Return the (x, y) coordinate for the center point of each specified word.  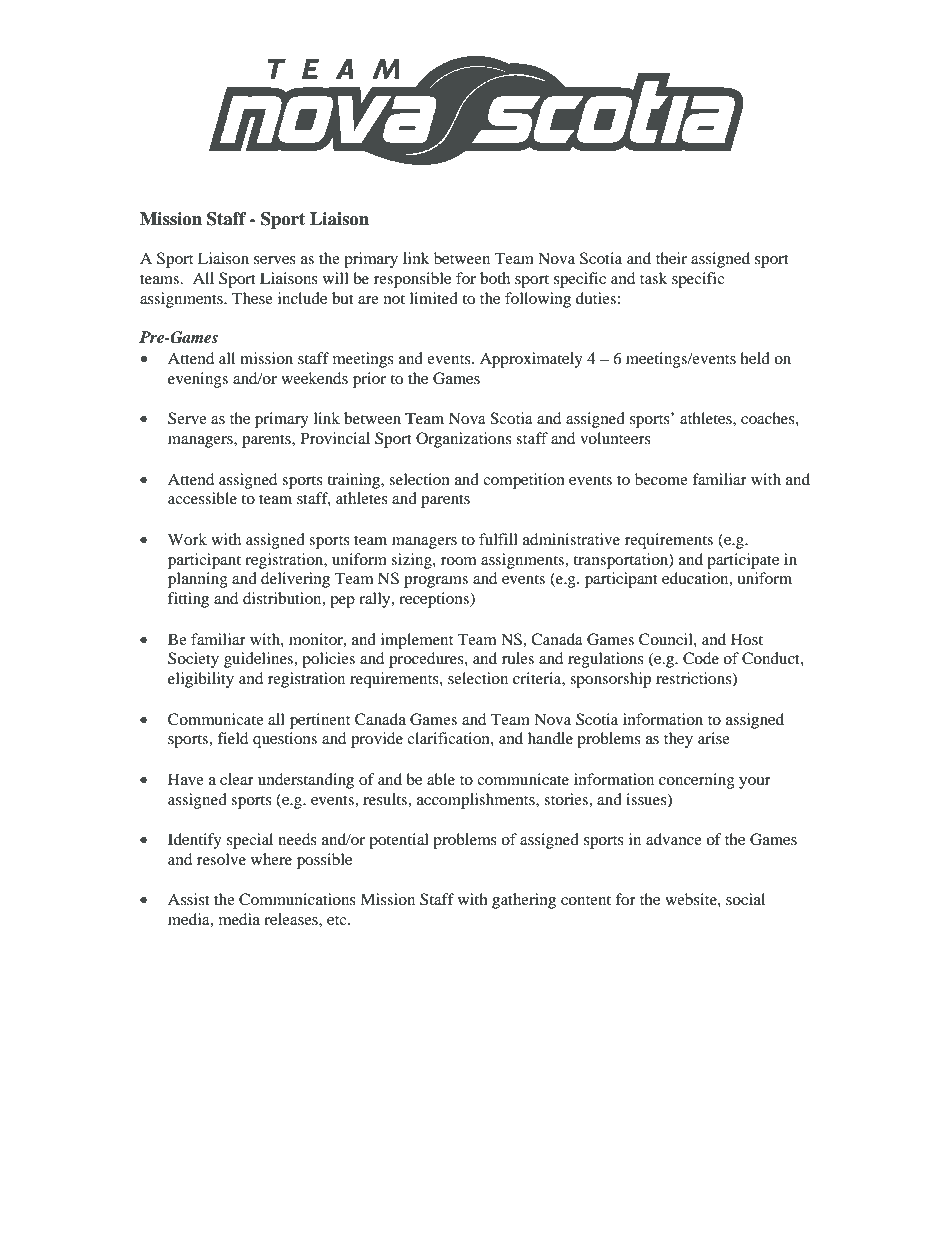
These (252, 298)
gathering (524, 901)
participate (743, 561)
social (745, 899)
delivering (295, 580)
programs (436, 582)
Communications (297, 899)
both (495, 278)
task (653, 278)
